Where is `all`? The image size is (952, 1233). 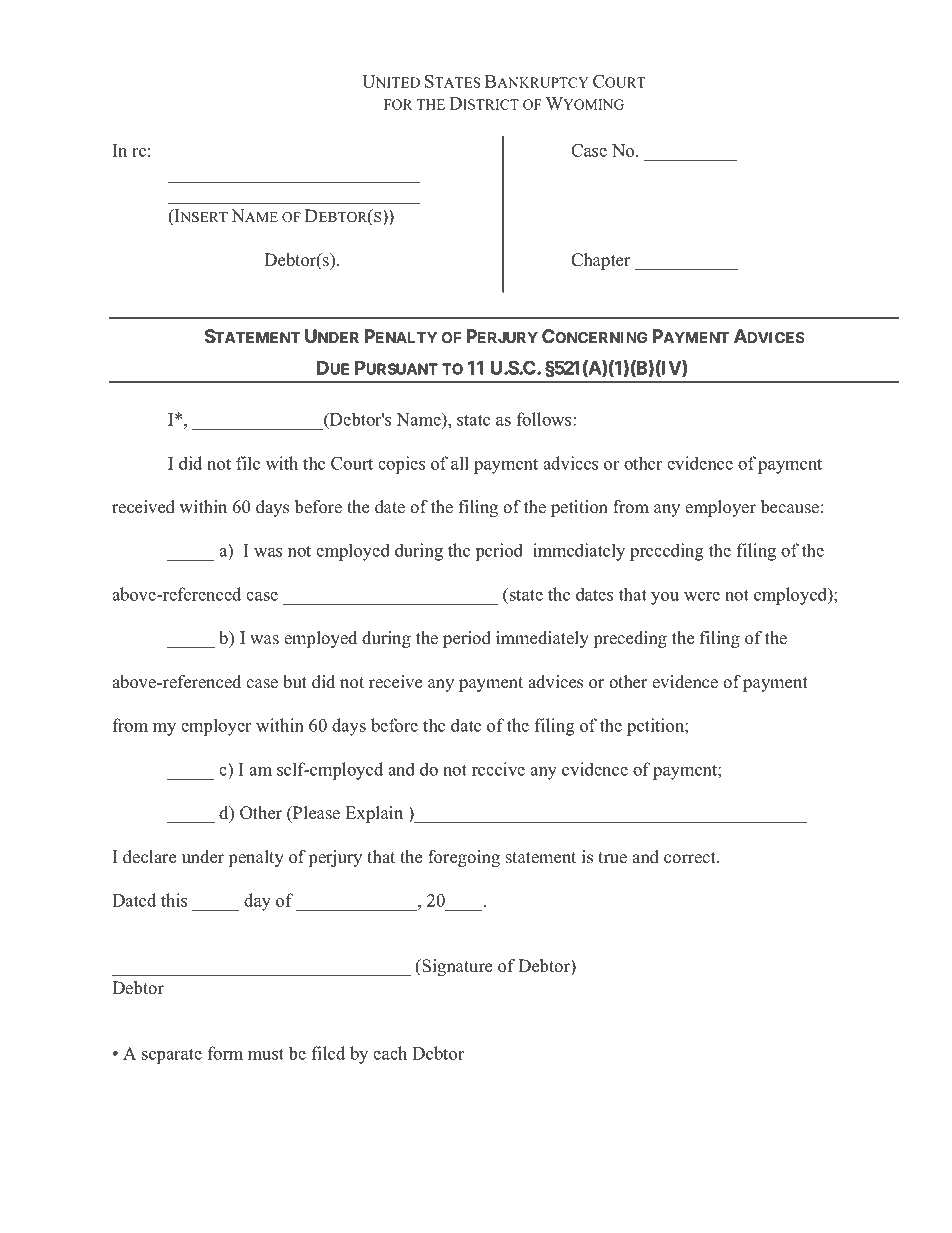
all is located at coordinates (460, 463).
